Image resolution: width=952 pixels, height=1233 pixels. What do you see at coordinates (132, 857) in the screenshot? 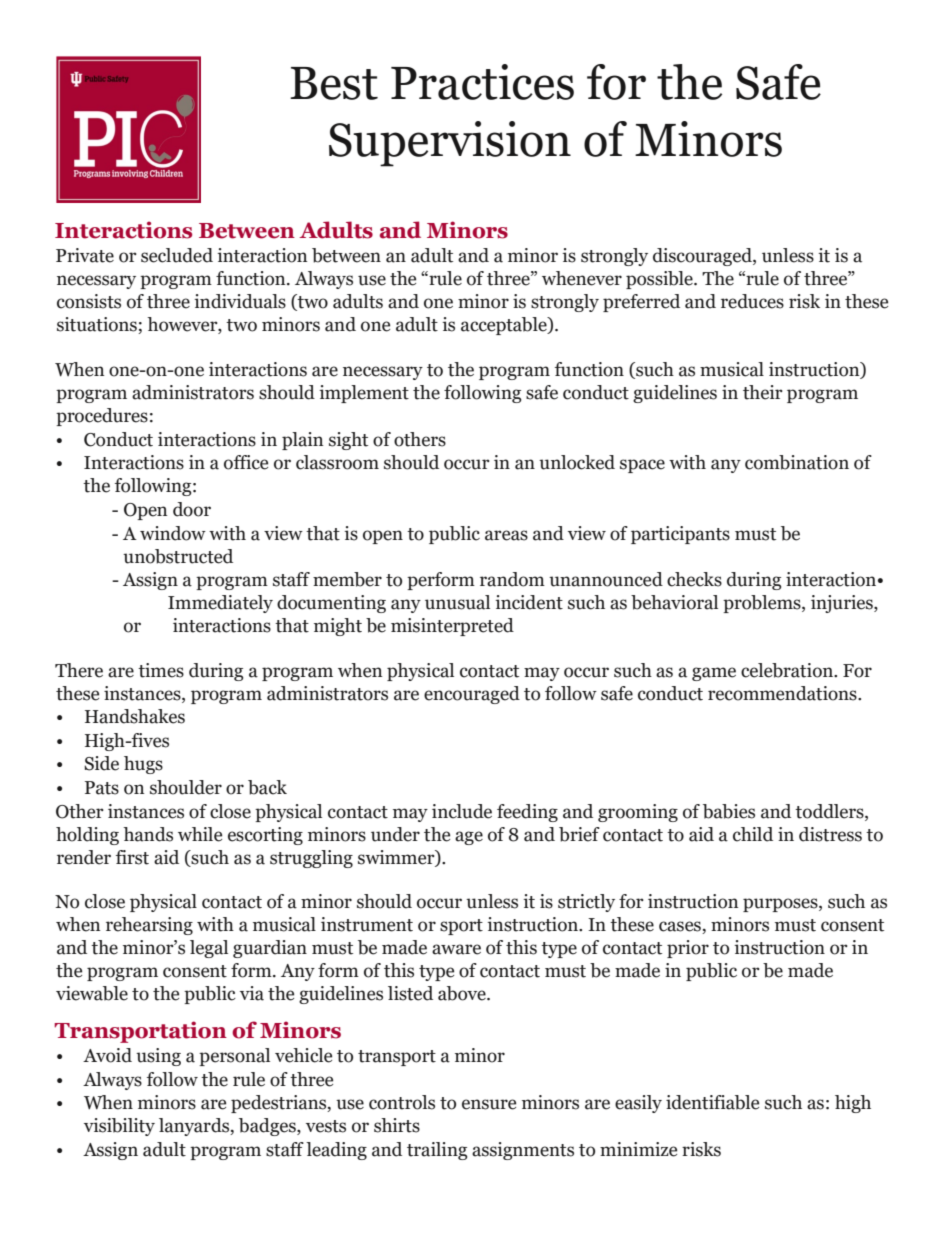
I see `first` at bounding box center [132, 857].
